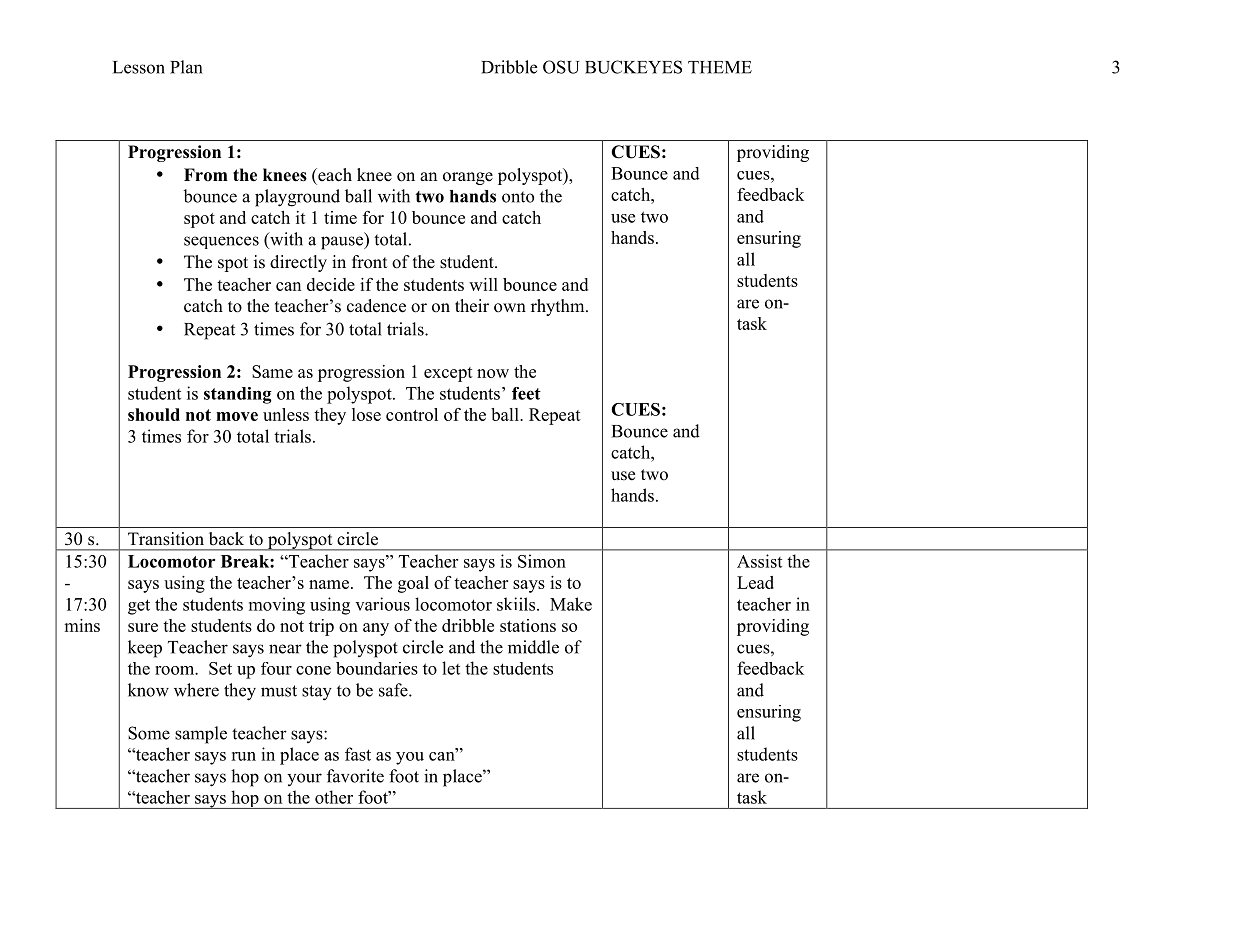 The height and width of the screenshot is (952, 1233). What do you see at coordinates (533, 647) in the screenshot?
I see `middle` at bounding box center [533, 647].
